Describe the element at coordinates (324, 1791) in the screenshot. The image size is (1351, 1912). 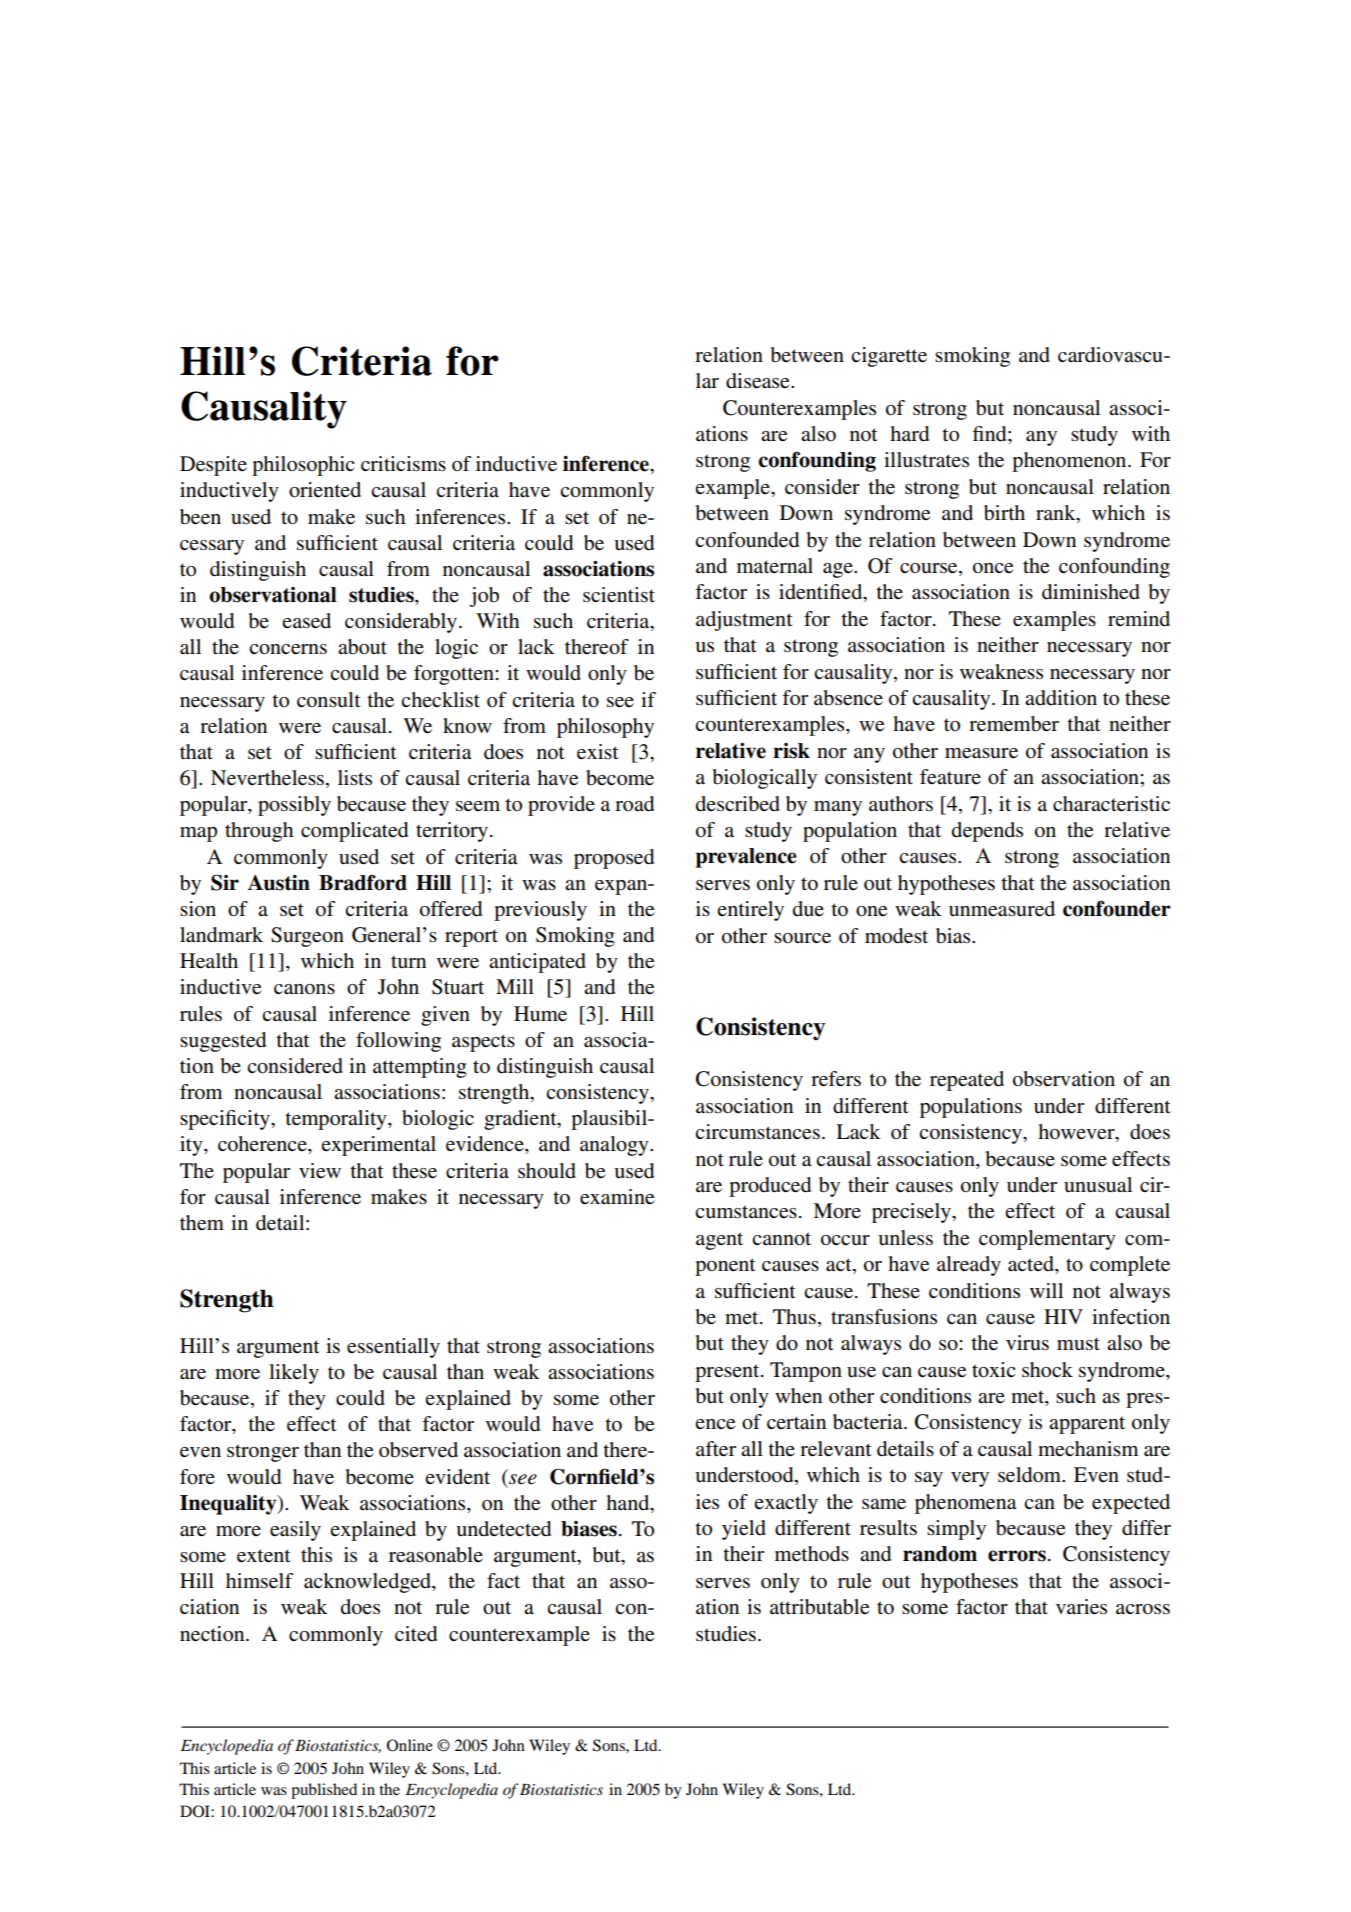
I see `published` at that location.
